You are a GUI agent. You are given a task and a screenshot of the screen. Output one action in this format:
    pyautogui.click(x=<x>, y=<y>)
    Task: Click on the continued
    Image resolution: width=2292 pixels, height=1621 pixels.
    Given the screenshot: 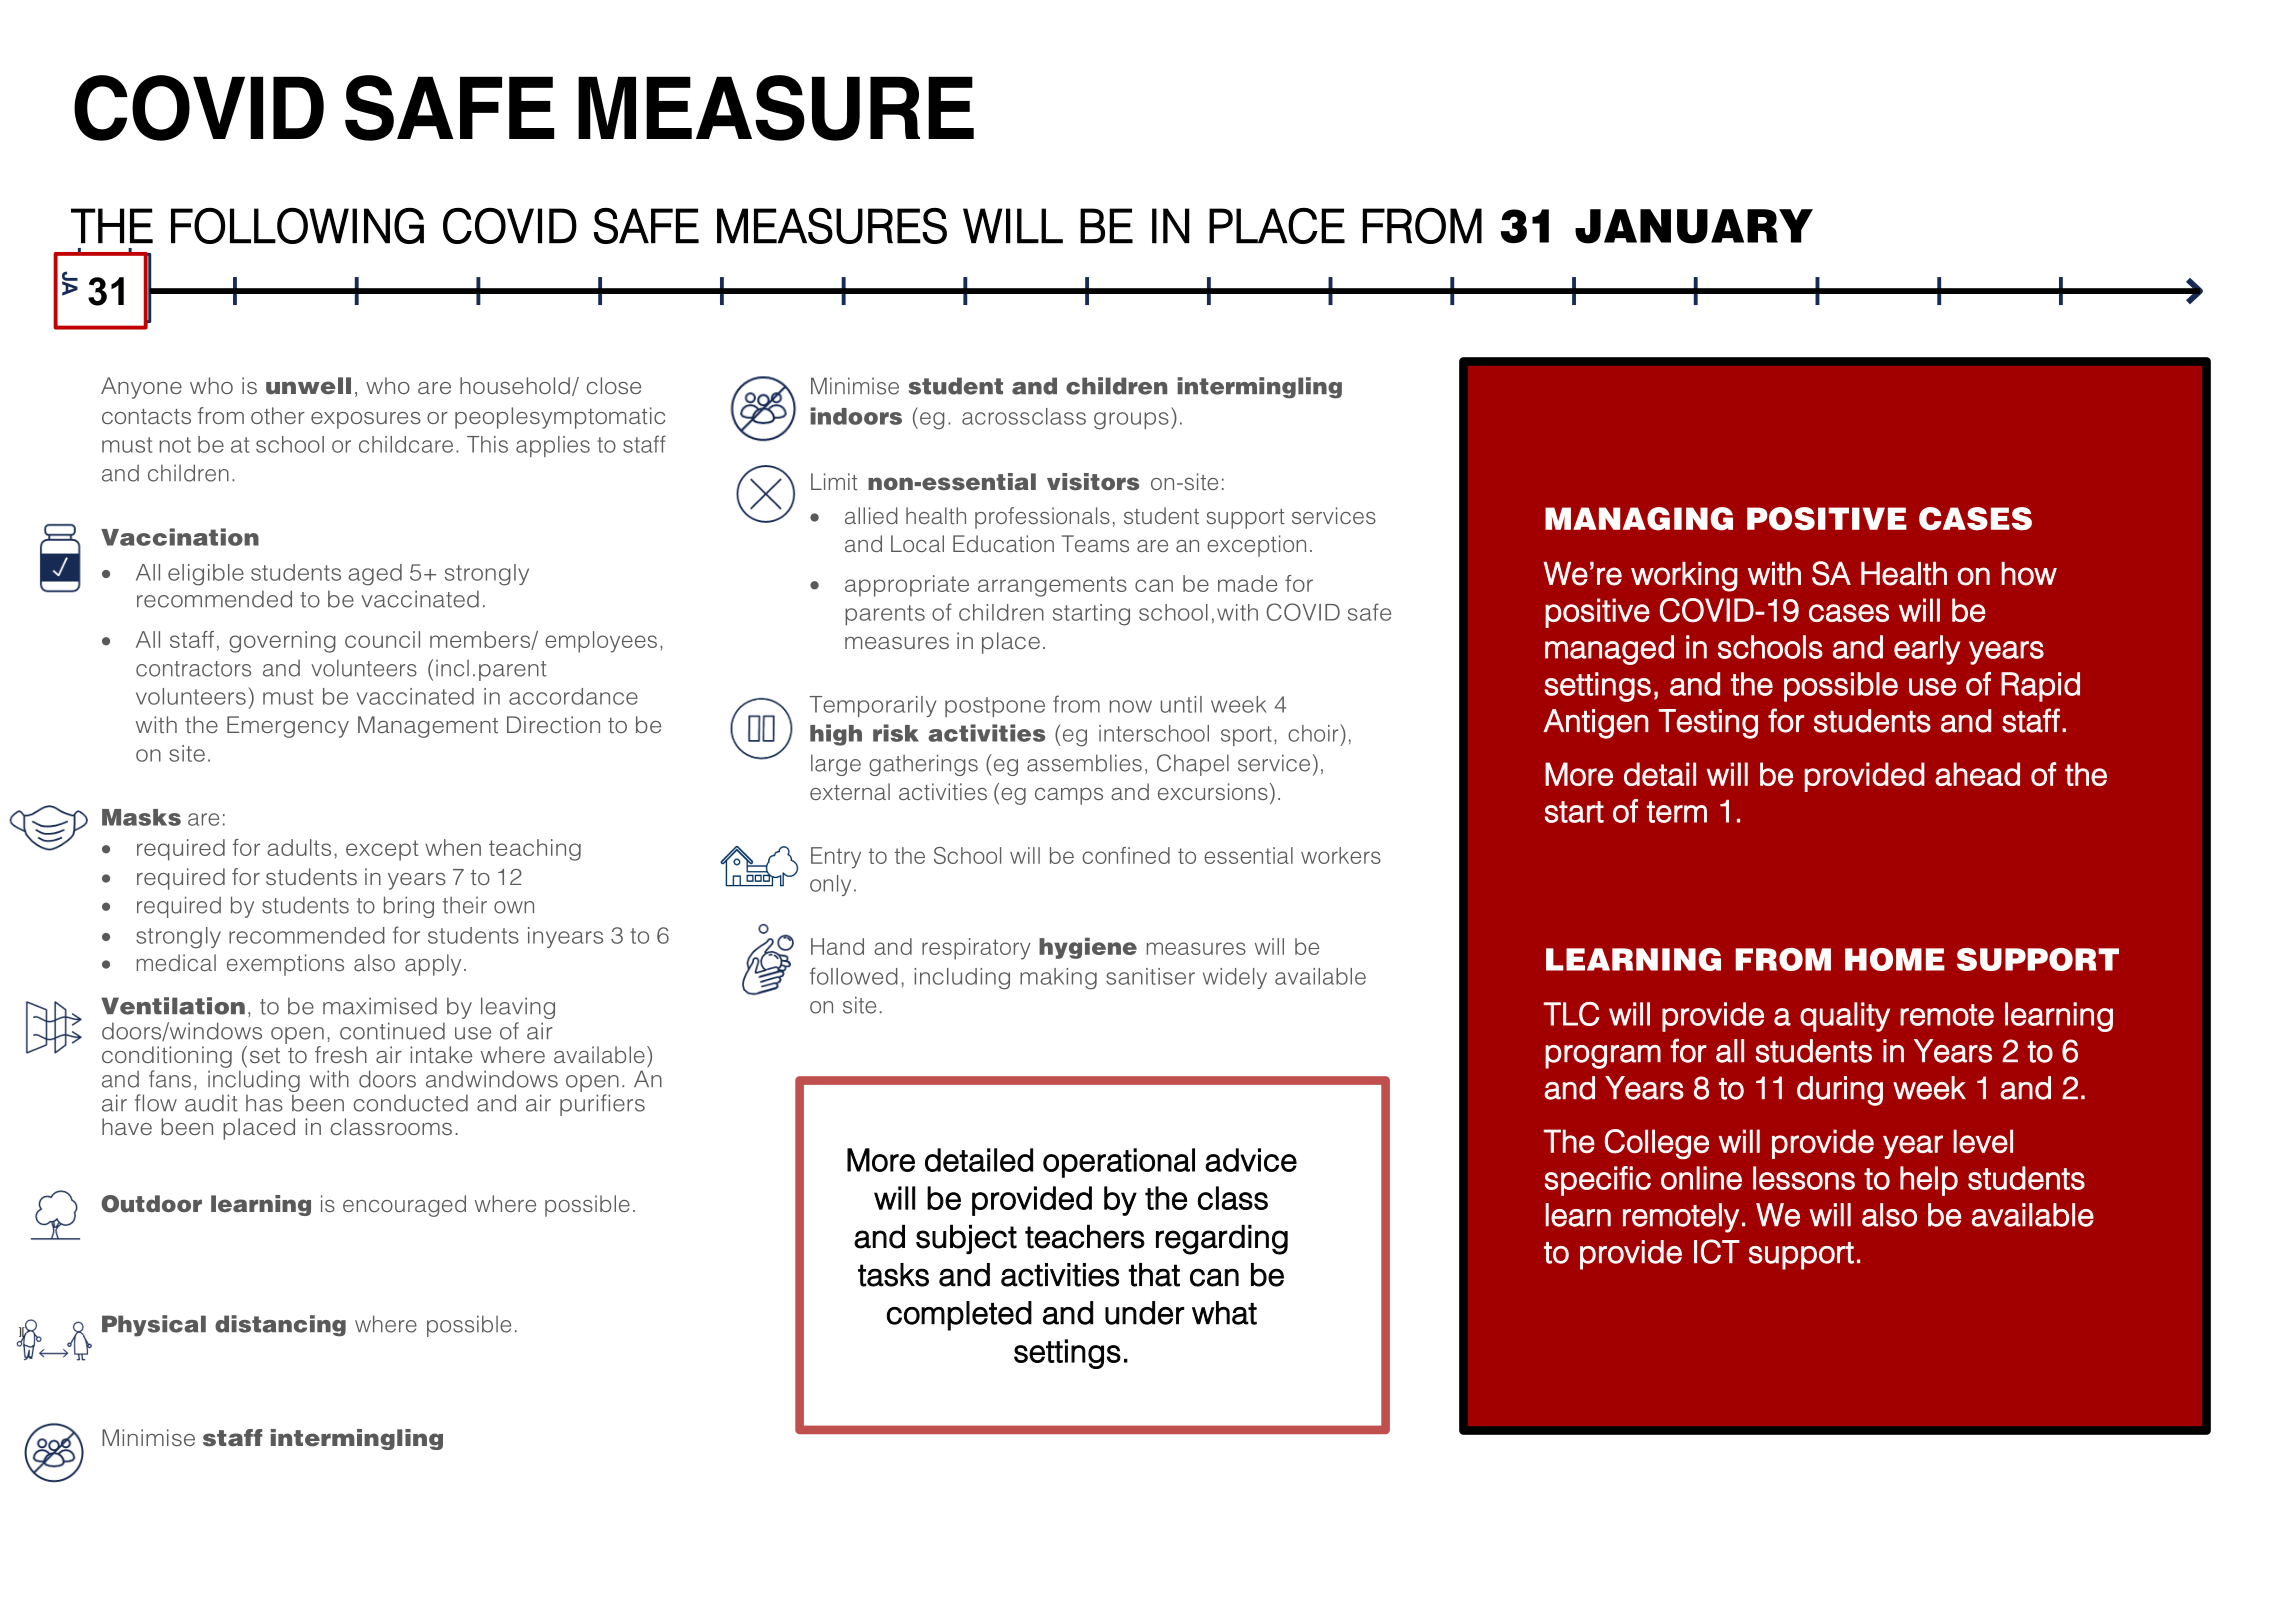 What is the action you would take?
    pyautogui.click(x=392, y=1031)
